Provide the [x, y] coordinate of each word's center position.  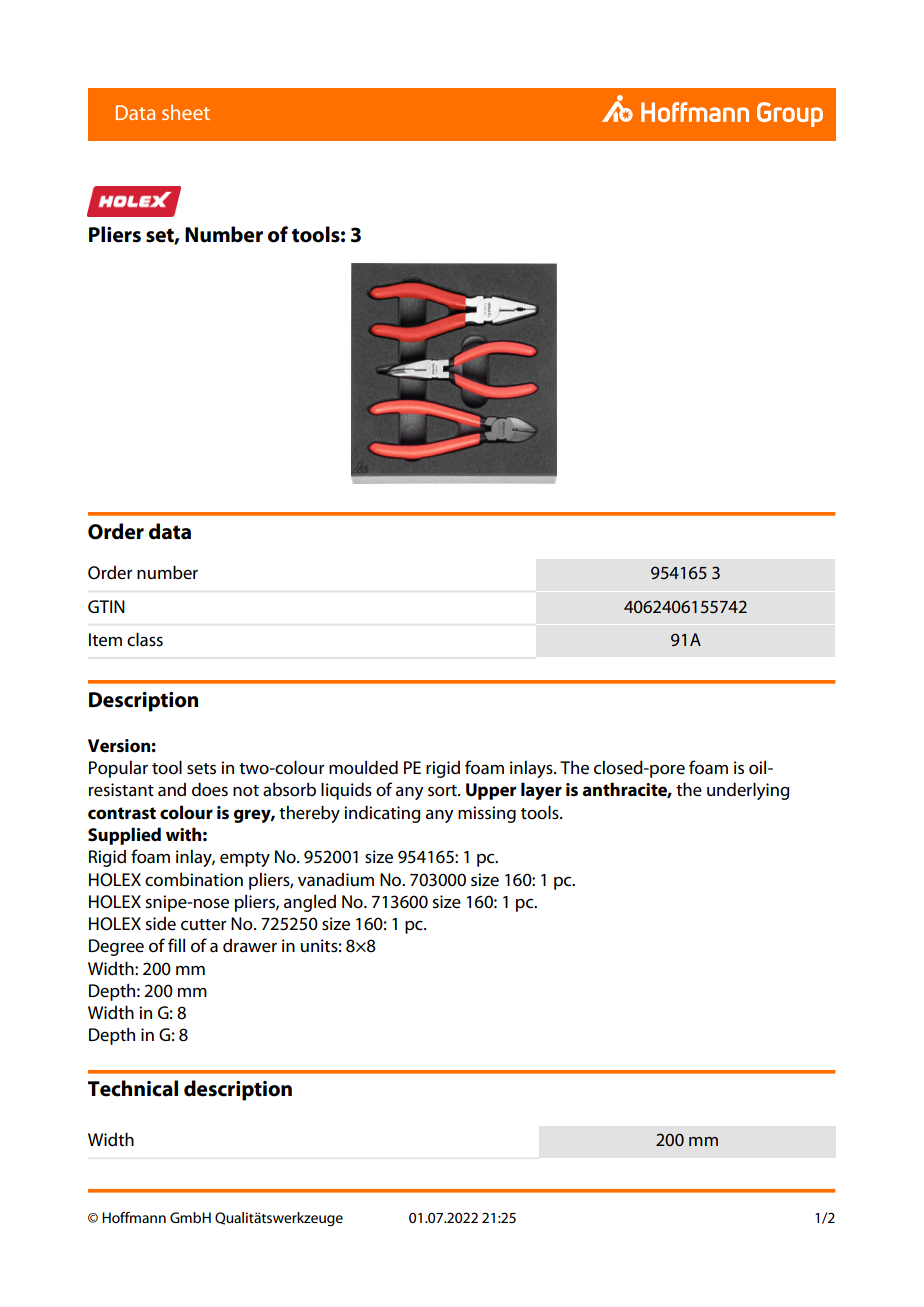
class [145, 639]
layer [541, 791]
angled [310, 903]
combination [194, 880]
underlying [748, 791]
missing [487, 814]
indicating [382, 814]
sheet [186, 112]
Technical [133, 1088]
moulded [363, 767]
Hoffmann [134, 1217]
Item [105, 640]
